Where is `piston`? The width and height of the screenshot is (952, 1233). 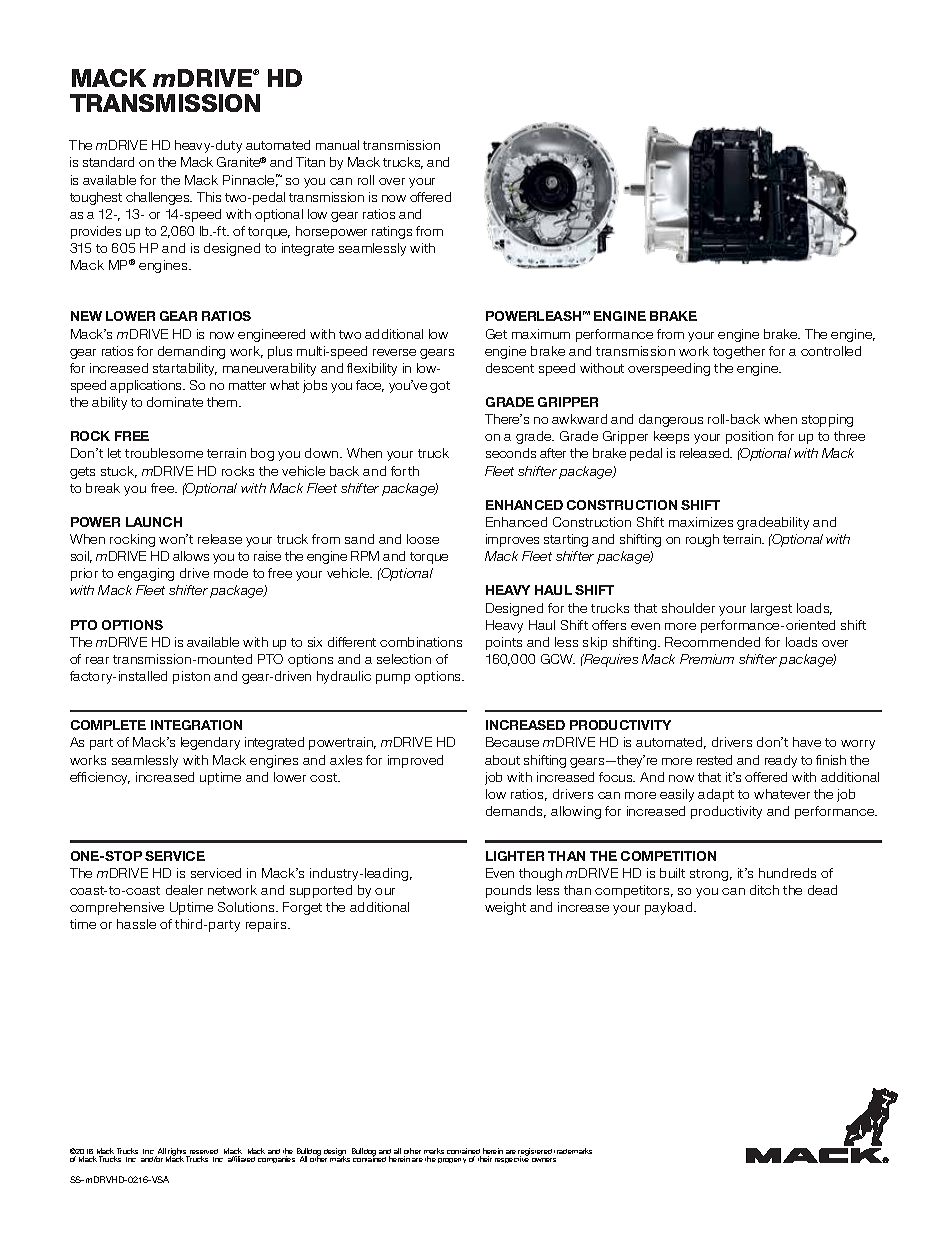
piston is located at coordinates (191, 677).
